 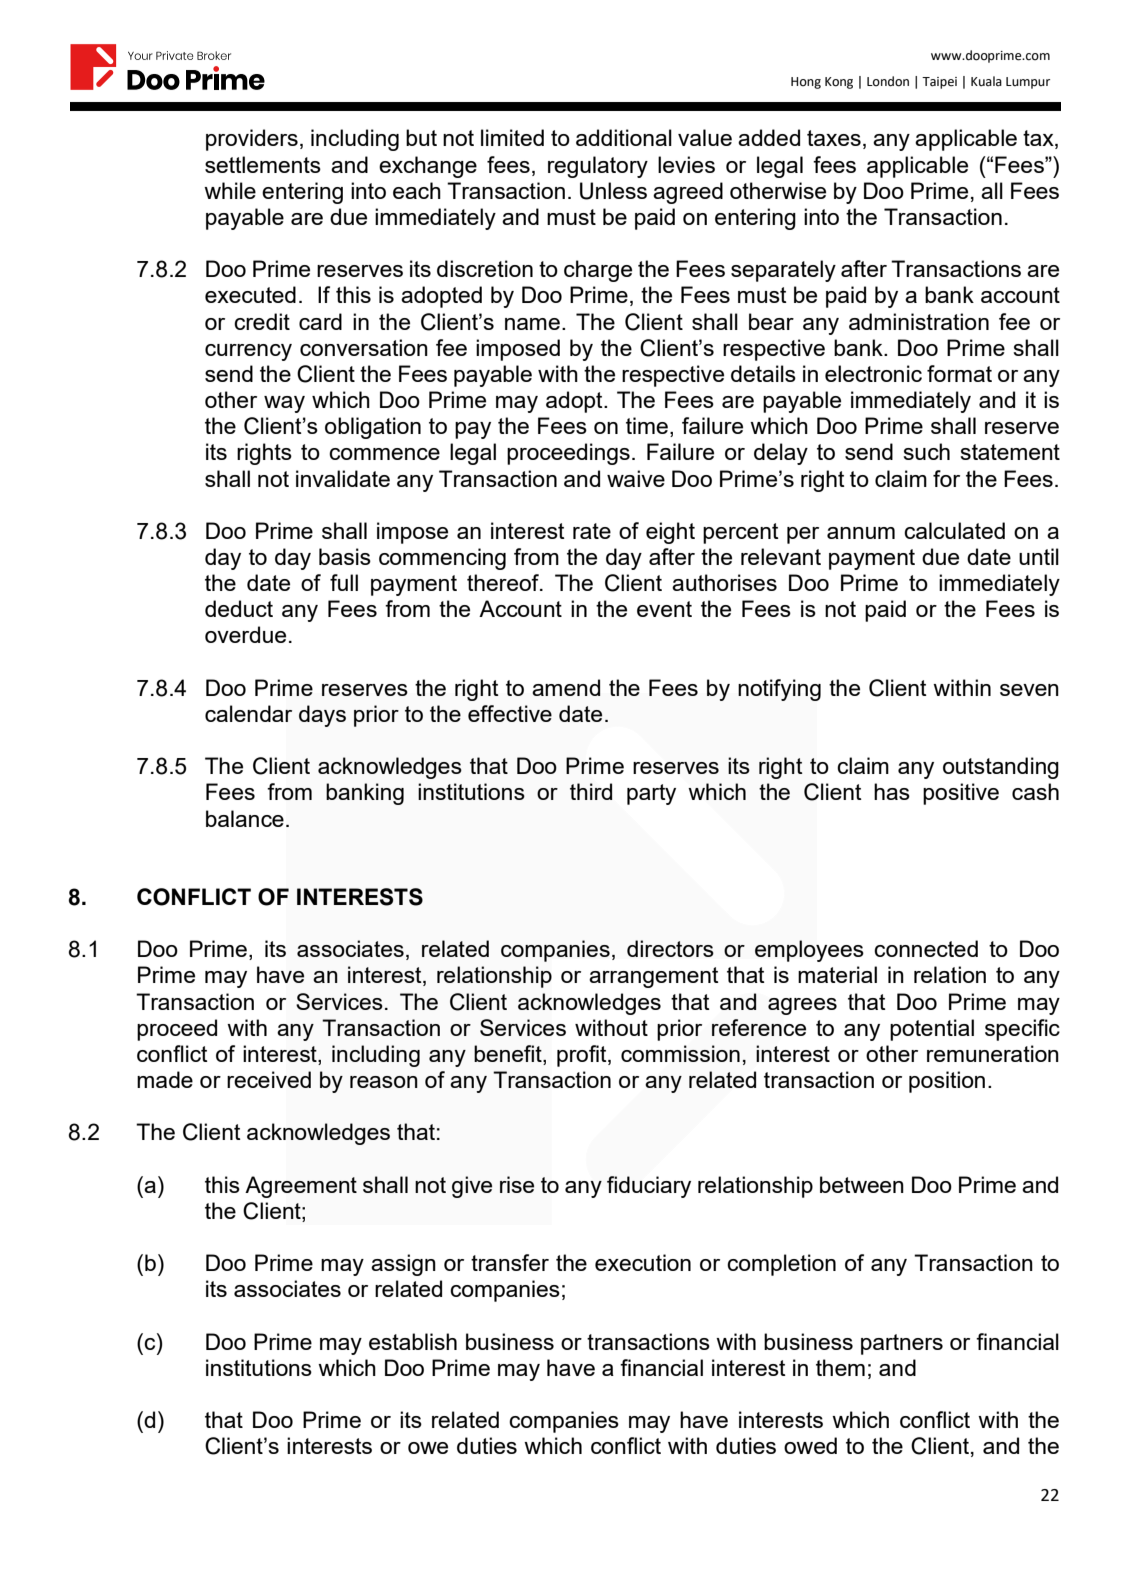 I want to click on execution, so click(x=643, y=1262).
